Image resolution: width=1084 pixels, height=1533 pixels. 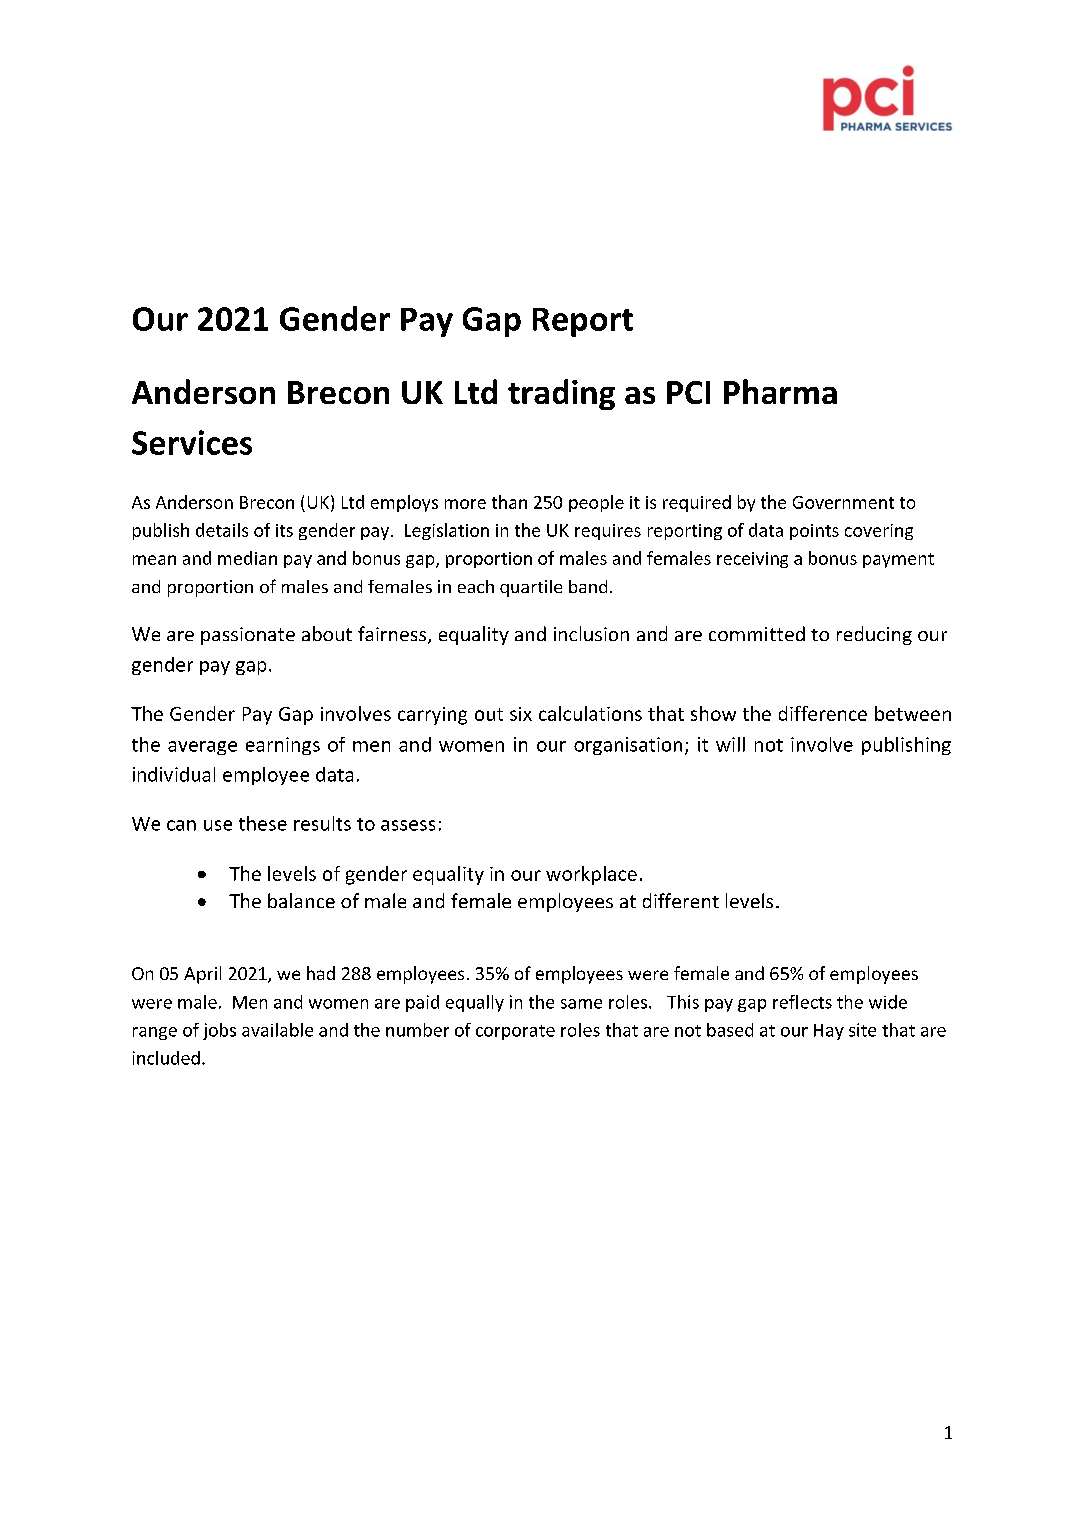 What do you see at coordinates (521, 714) in the page?
I see `six` at bounding box center [521, 714].
